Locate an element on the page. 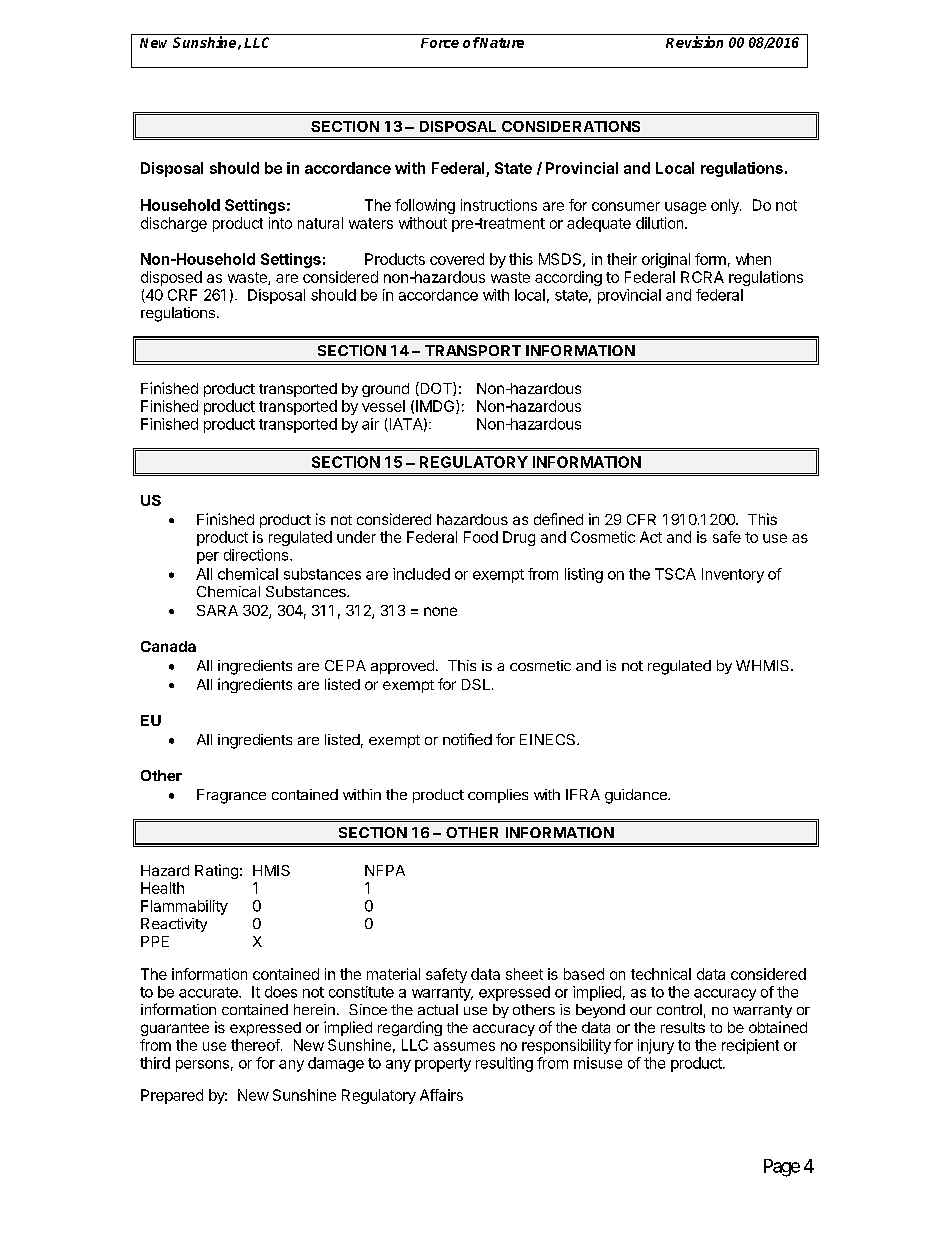  Food is located at coordinates (481, 537).
